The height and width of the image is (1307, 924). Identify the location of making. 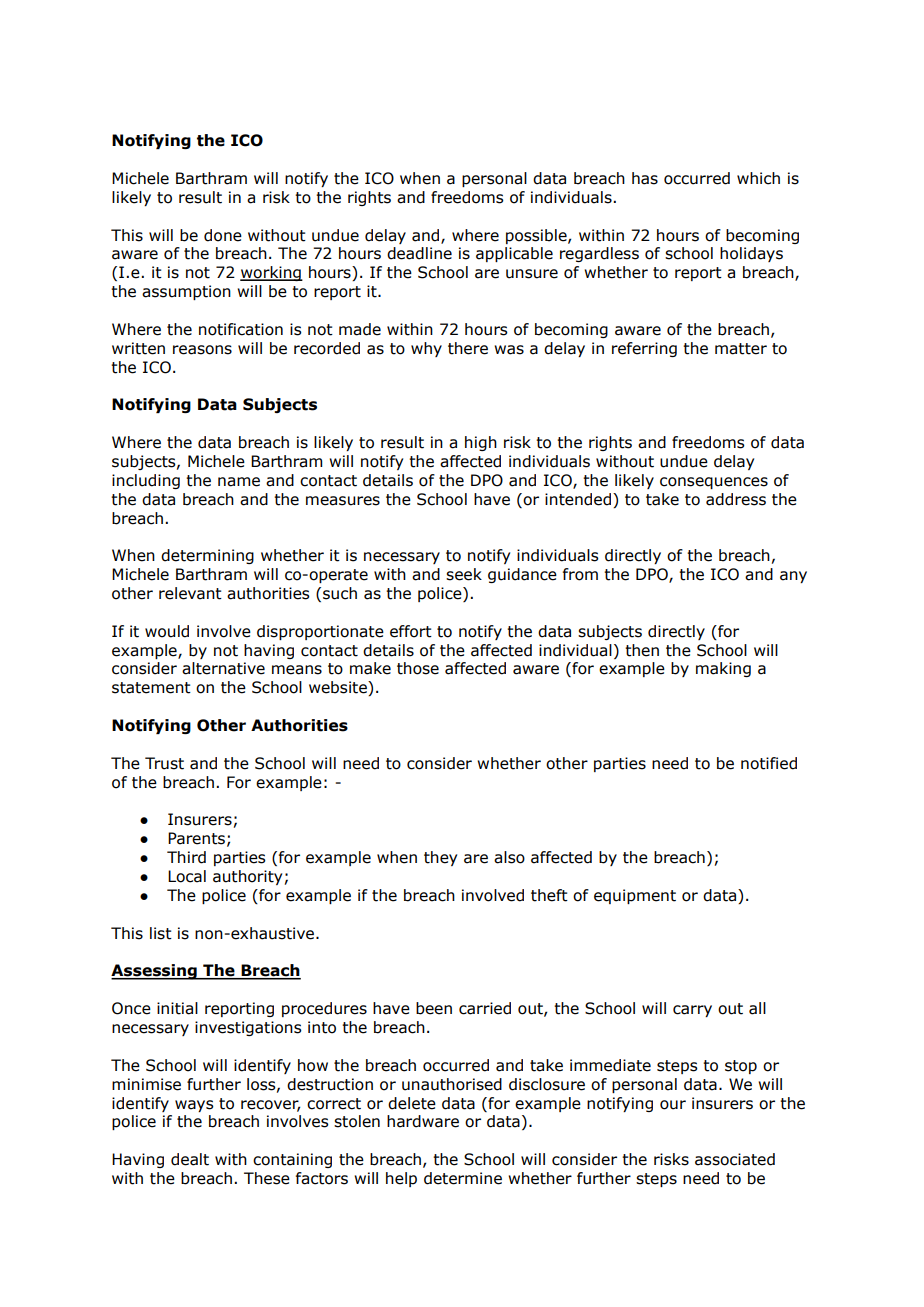
(723, 669).
